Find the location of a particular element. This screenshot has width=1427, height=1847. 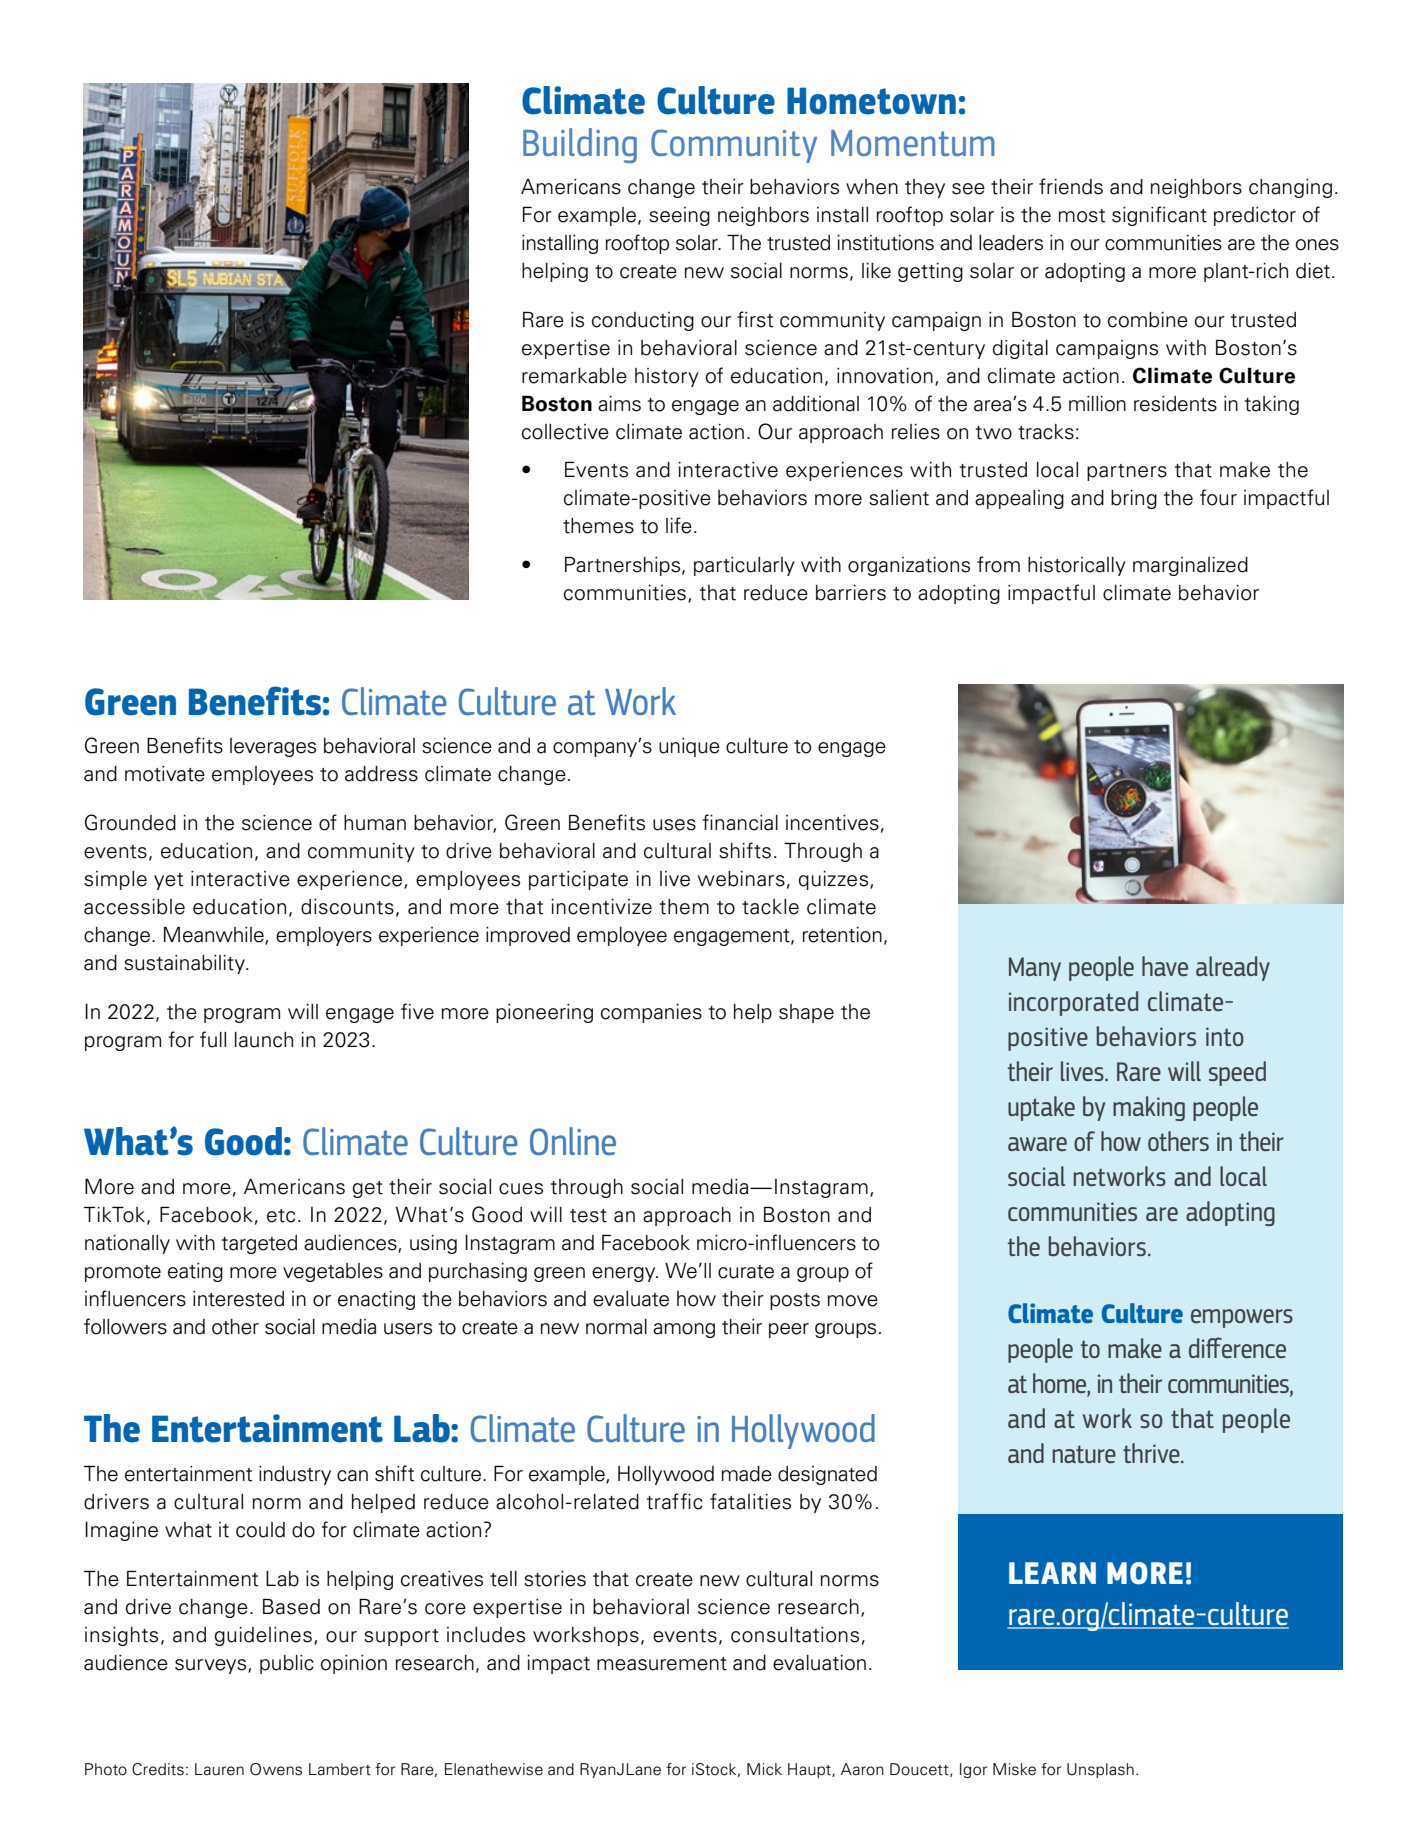

Owens is located at coordinates (276, 1769).
